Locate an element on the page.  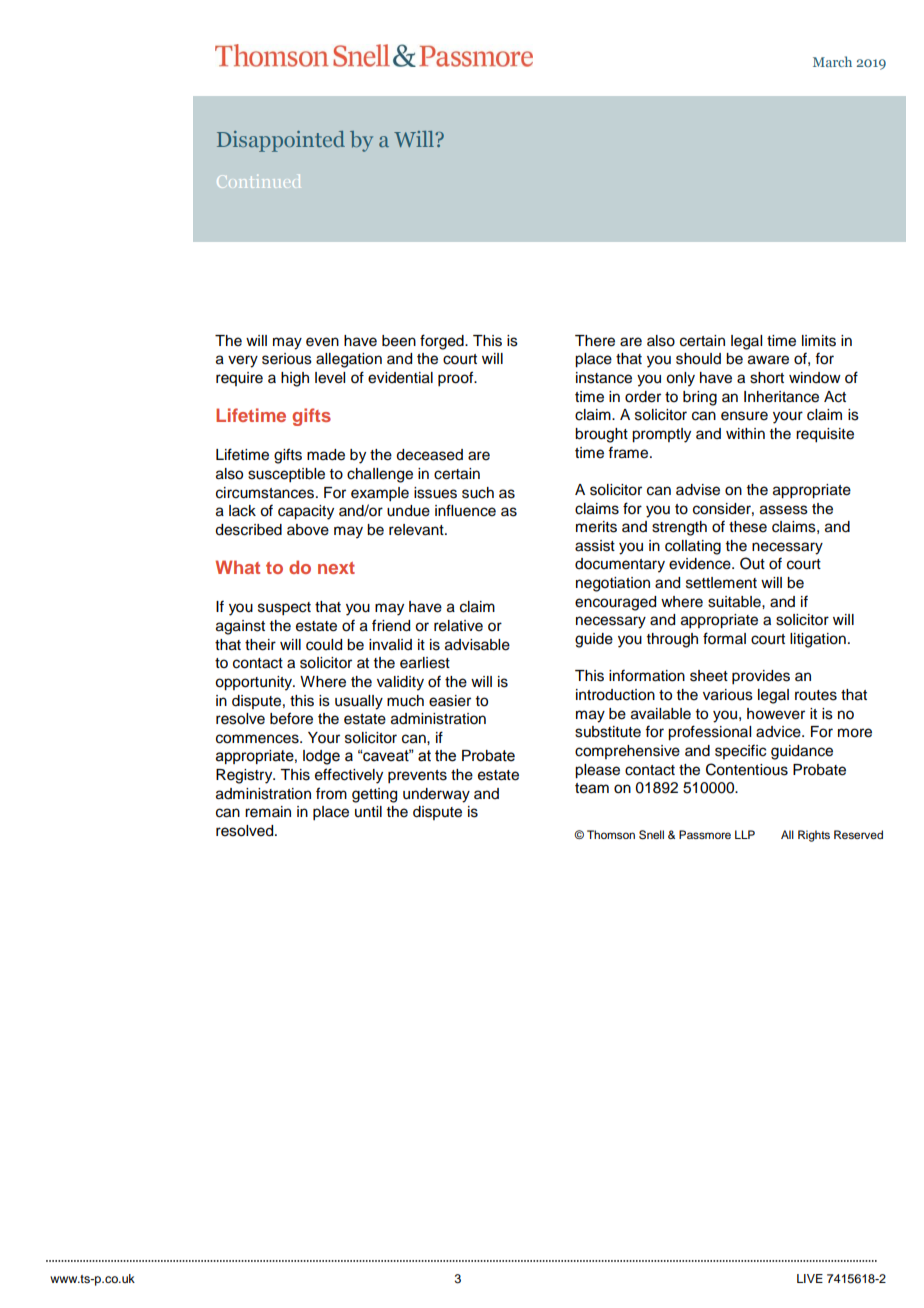
Inheritance is located at coordinates (781, 397).
